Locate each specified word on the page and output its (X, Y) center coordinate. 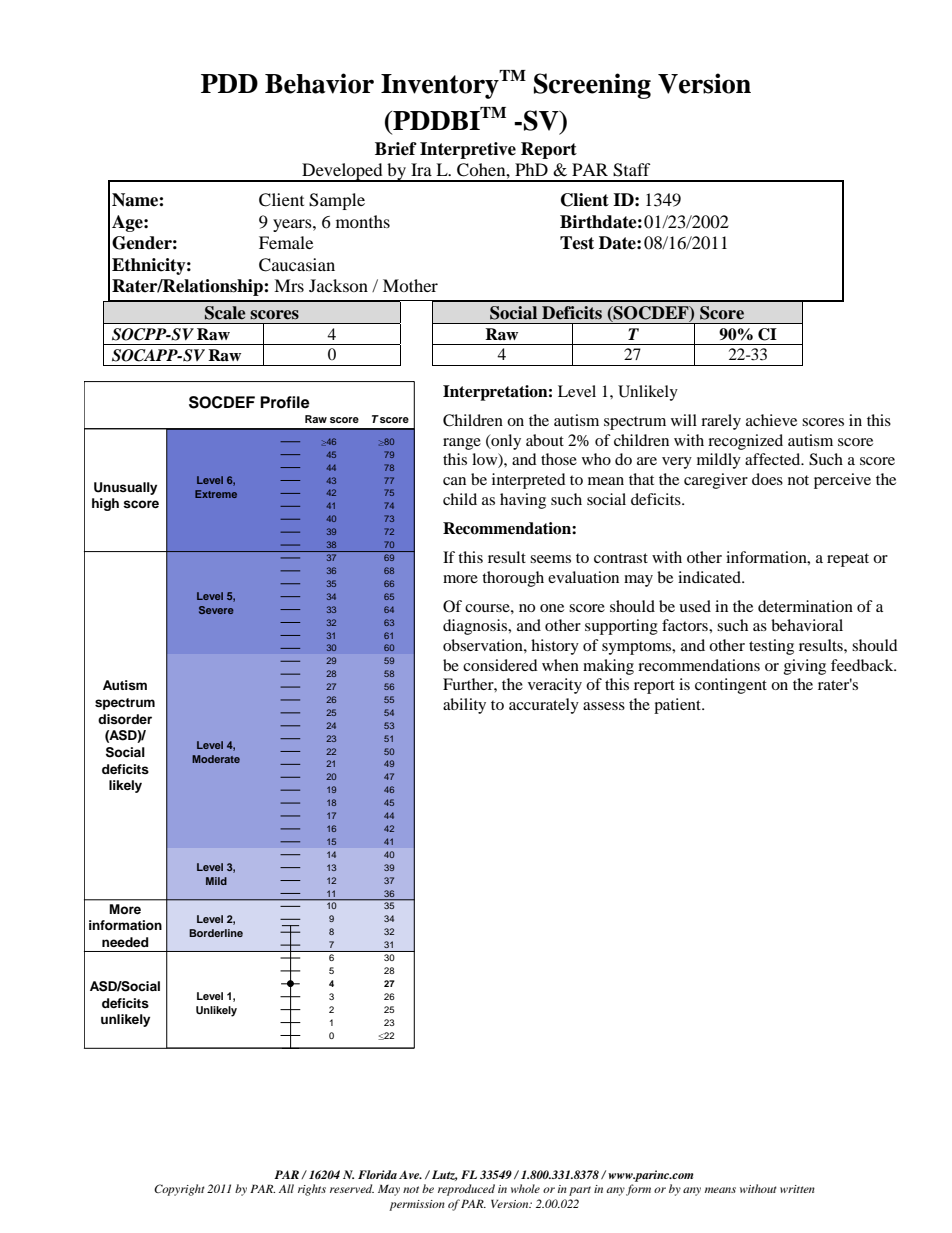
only (505, 442)
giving (805, 667)
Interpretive (468, 150)
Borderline (216, 933)
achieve (771, 420)
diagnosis (476, 627)
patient (678, 706)
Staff (632, 170)
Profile (285, 402)
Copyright (179, 1190)
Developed (342, 172)
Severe (216, 610)
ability (464, 706)
